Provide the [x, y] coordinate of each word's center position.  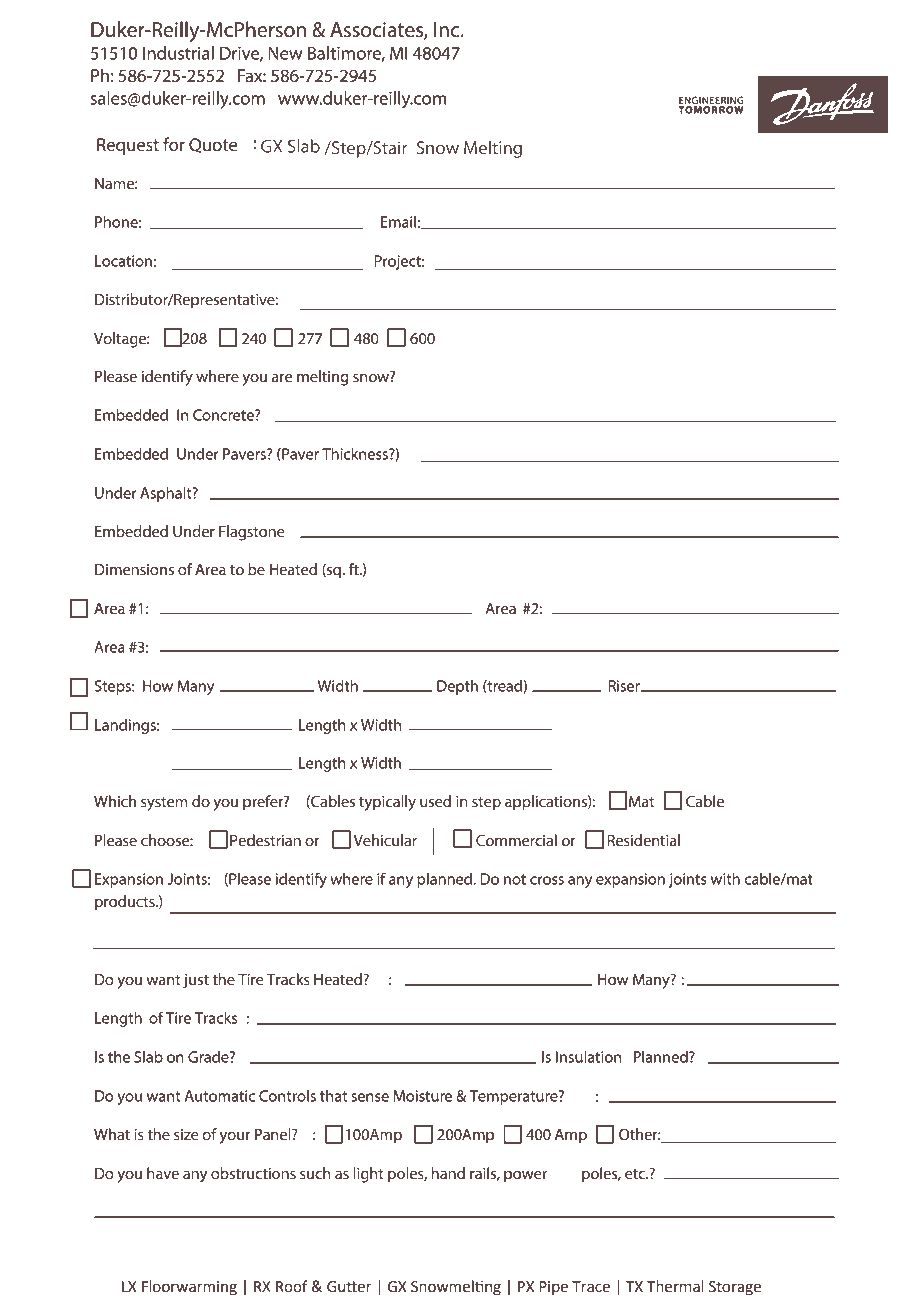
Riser [625, 686]
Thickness [356, 454]
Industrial [178, 53]
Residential [643, 840]
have [163, 1173]
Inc [448, 30]
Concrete [224, 415]
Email [398, 222]
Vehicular [385, 840]
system [164, 804]
